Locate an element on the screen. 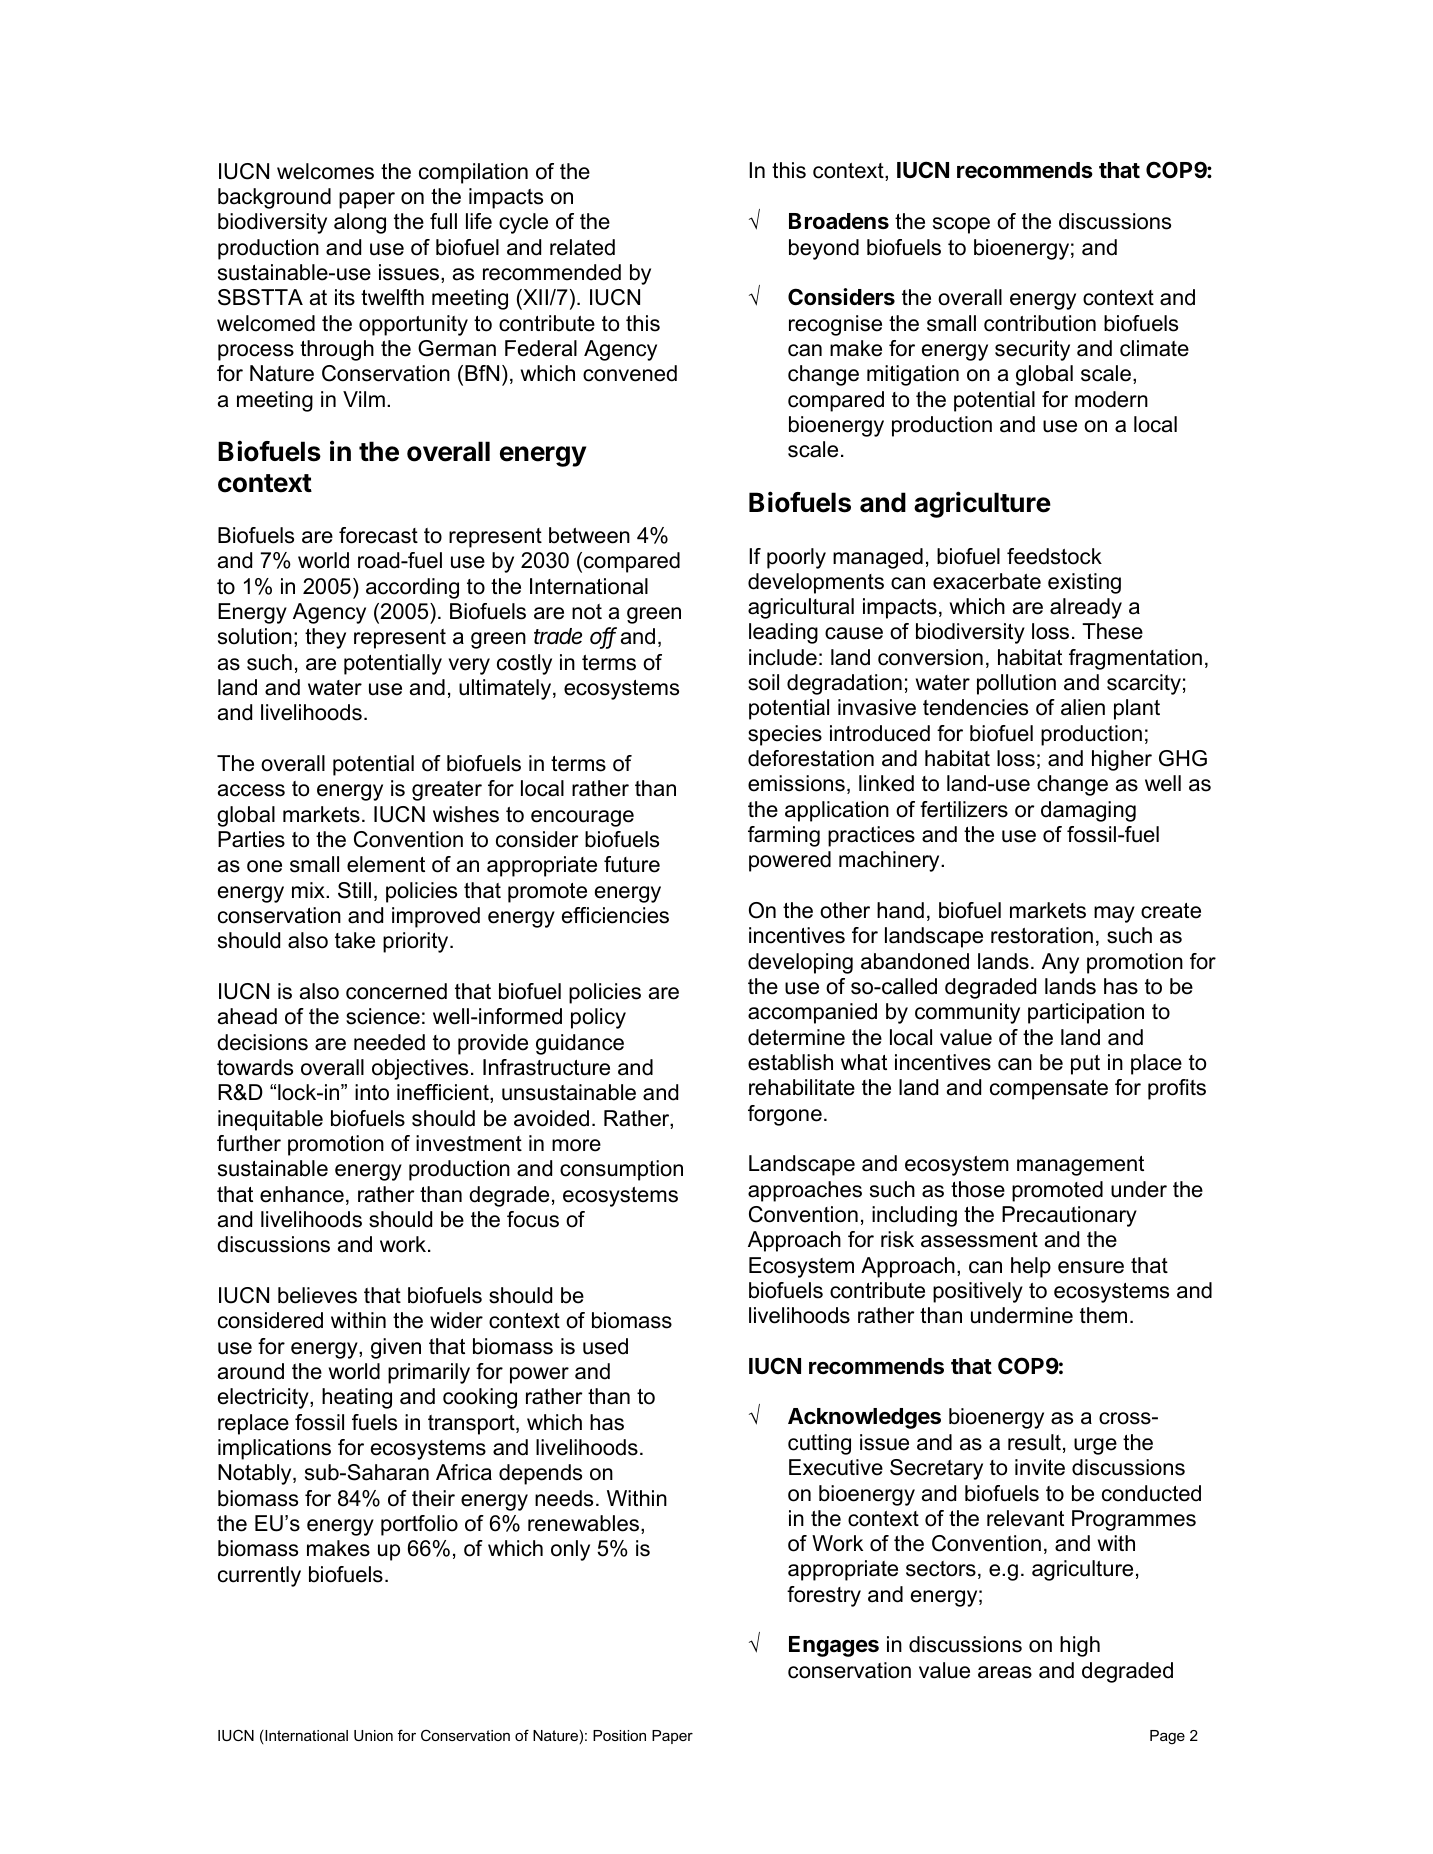 The image size is (1433, 1854). take is located at coordinates (355, 940).
